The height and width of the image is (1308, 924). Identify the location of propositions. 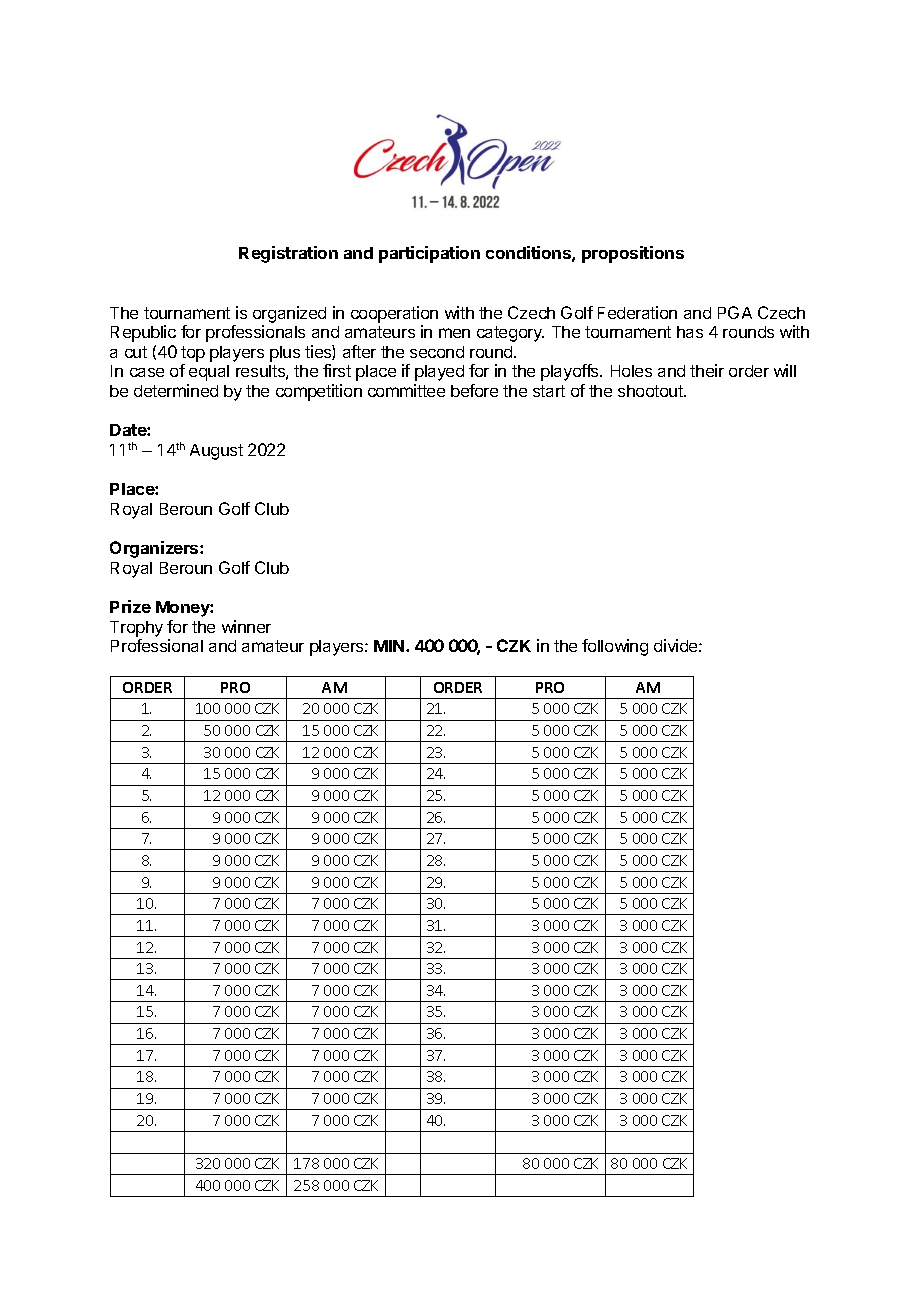
(633, 254).
